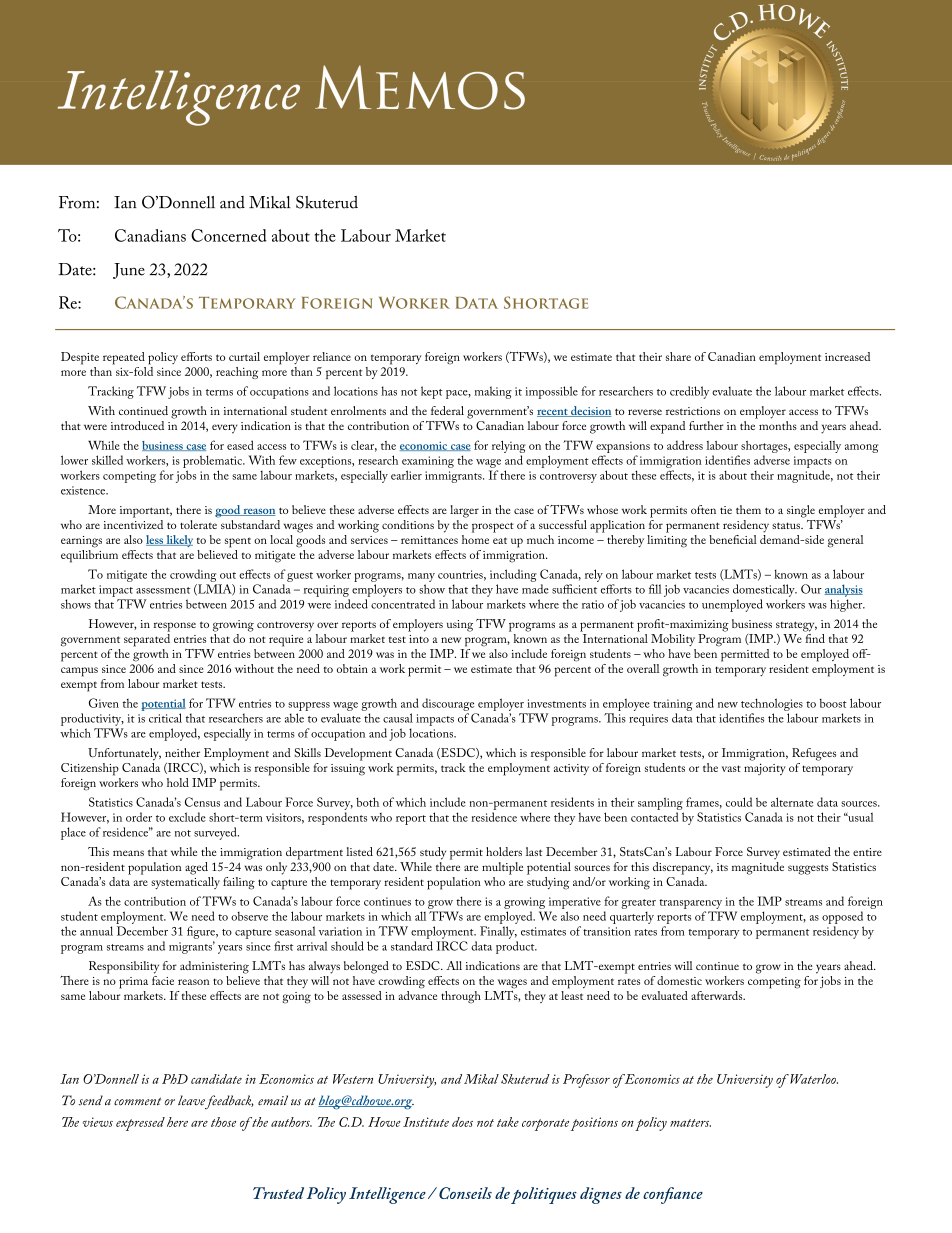  Describe the element at coordinates (140, 1124) in the page. I see `expressed` at that location.
